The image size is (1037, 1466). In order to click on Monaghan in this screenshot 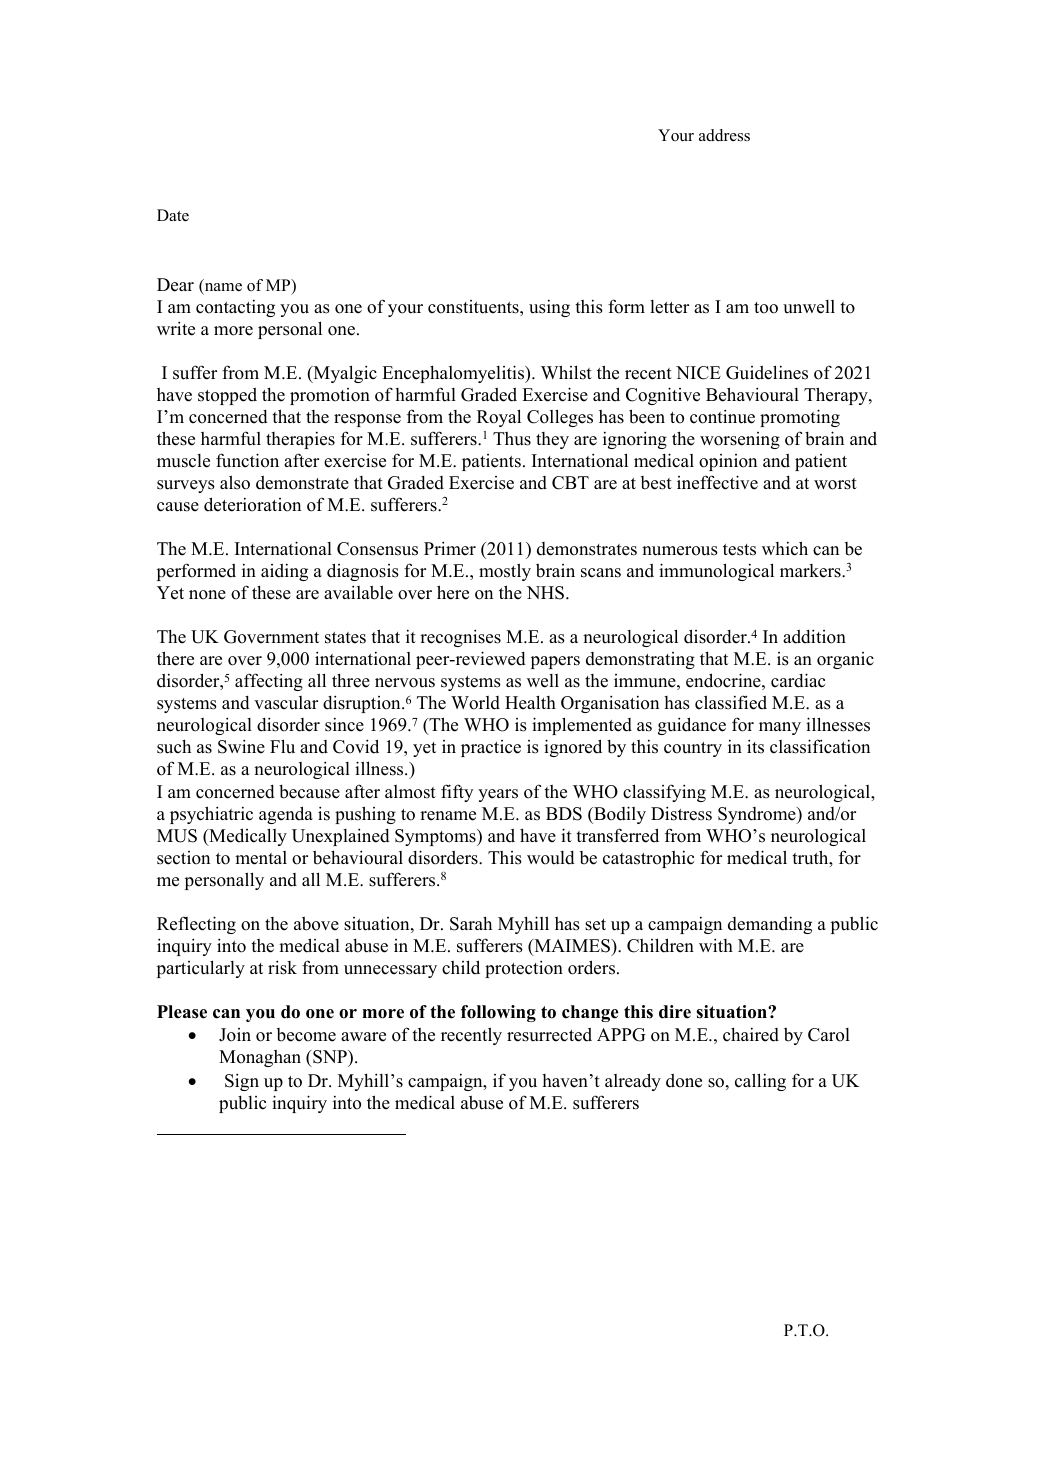, I will do `click(260, 1058)`.
